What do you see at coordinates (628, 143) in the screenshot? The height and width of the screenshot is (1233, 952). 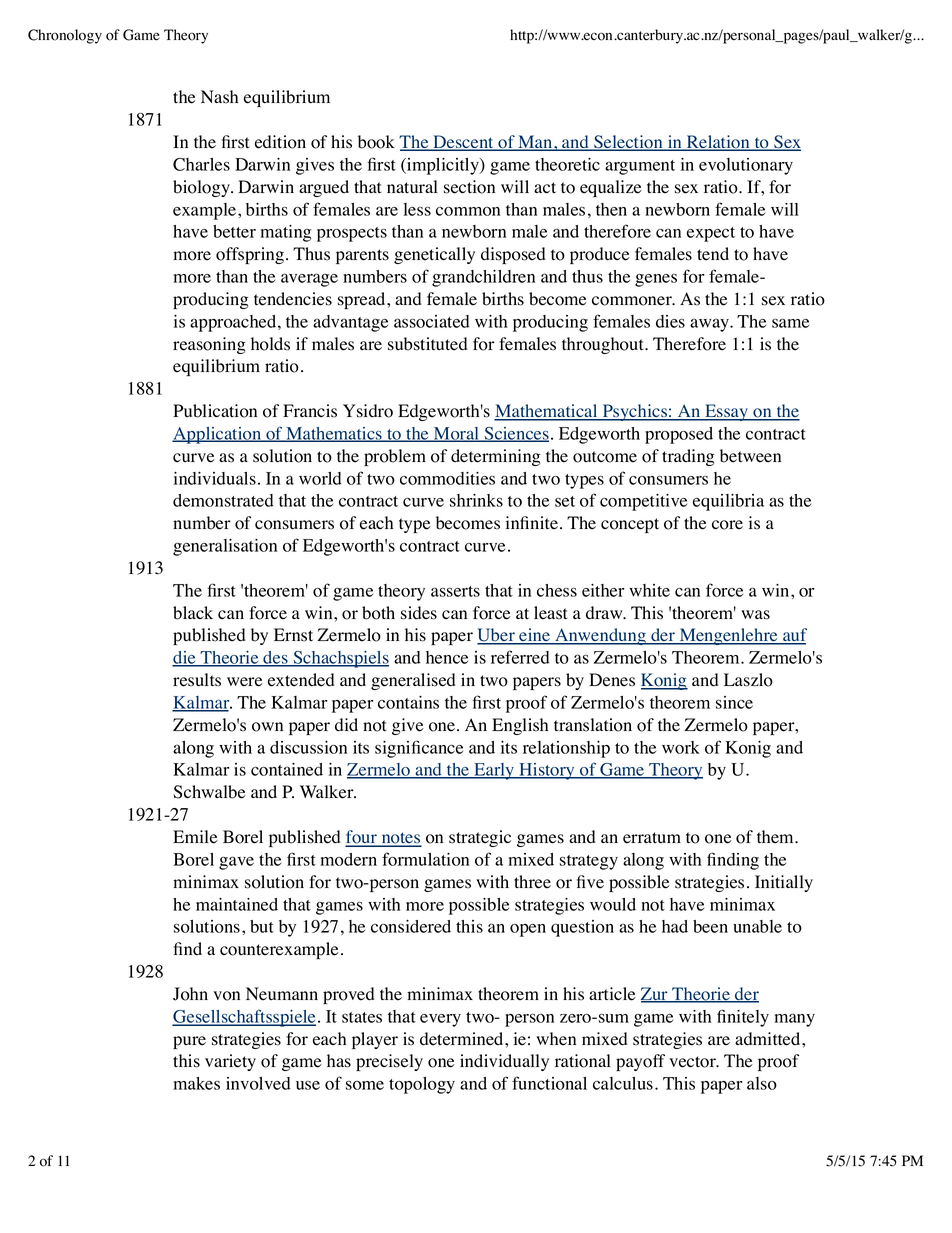 I see `Selection` at bounding box center [628, 143].
